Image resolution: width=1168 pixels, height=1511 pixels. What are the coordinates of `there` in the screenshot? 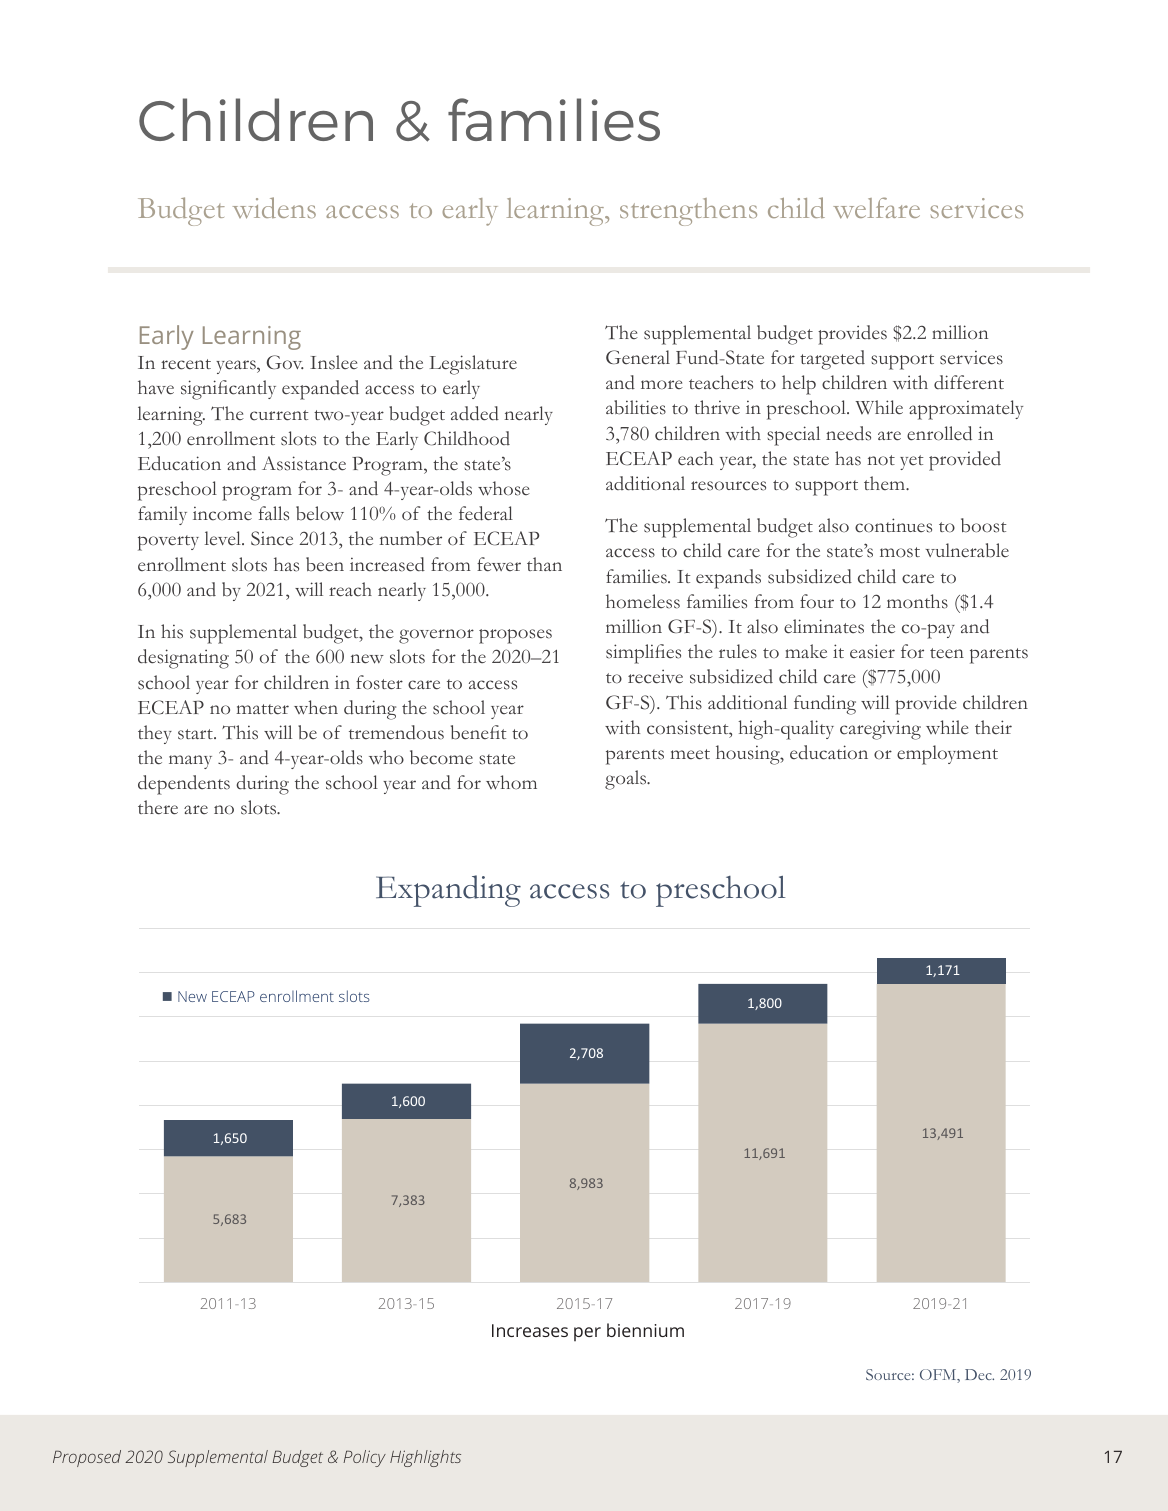 It's located at (158, 807).
